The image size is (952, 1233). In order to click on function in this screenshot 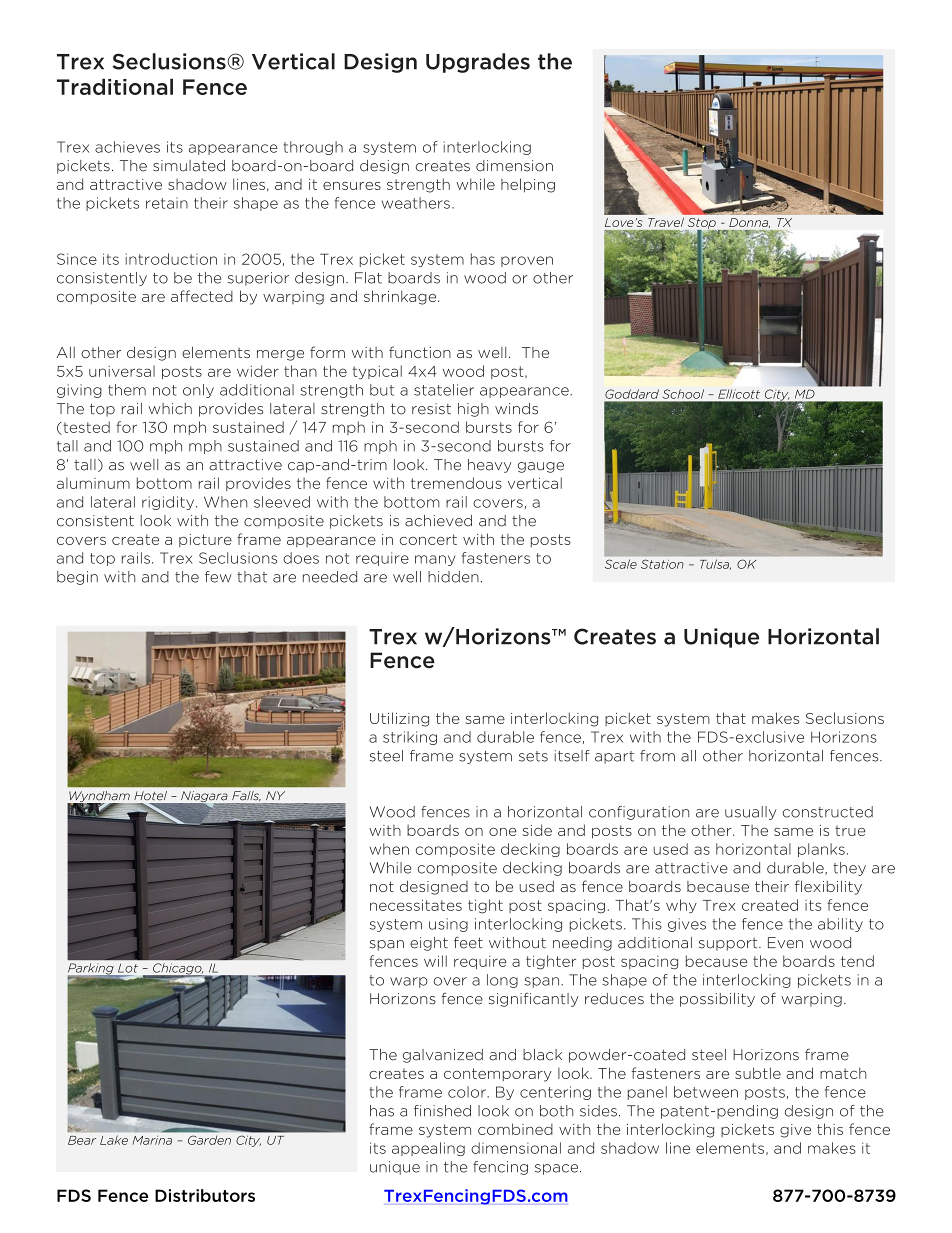, I will do `click(420, 352)`.
